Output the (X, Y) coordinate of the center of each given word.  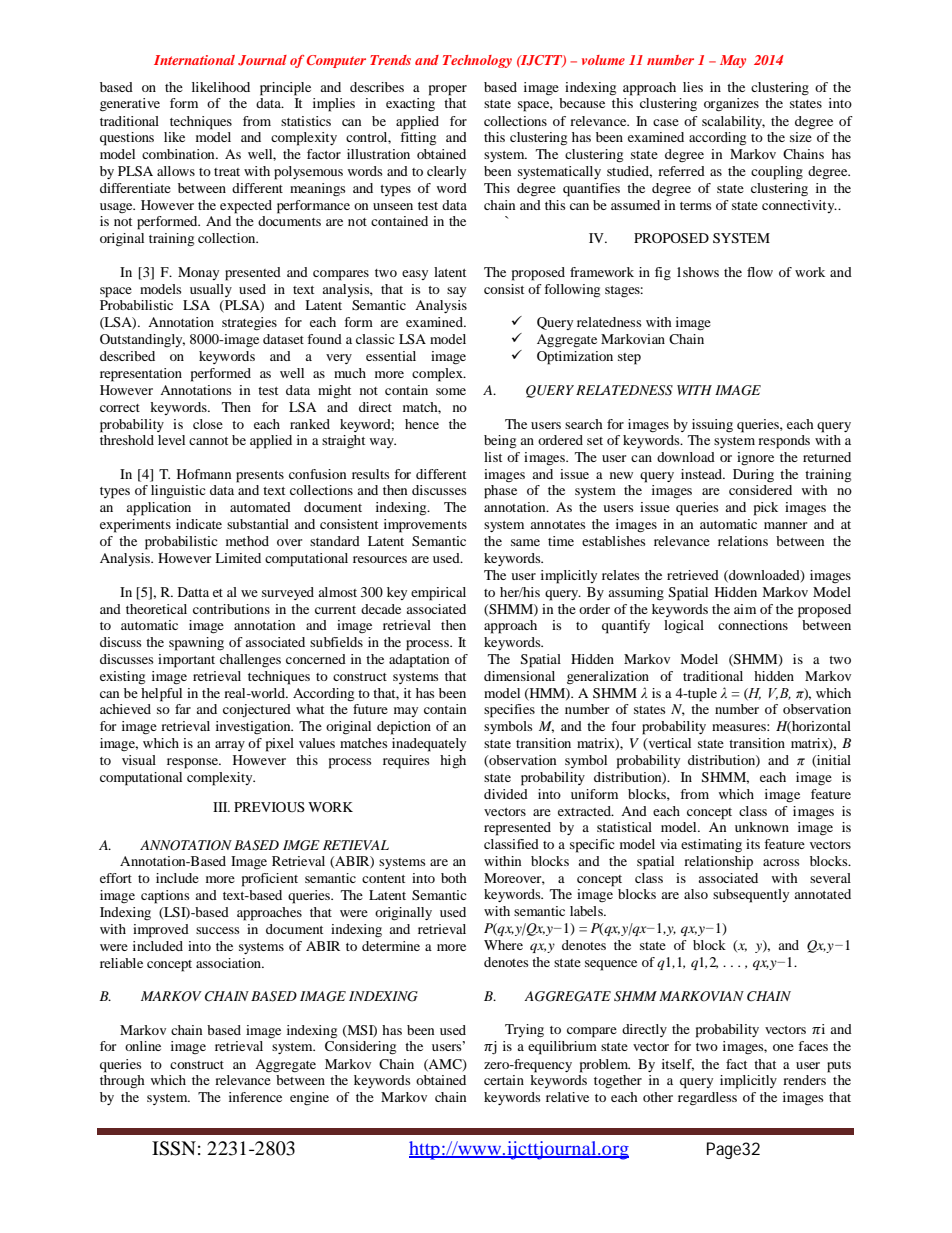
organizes (731, 105)
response (193, 763)
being (500, 442)
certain (504, 1080)
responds (784, 442)
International (194, 60)
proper (448, 90)
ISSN (174, 1148)
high (453, 762)
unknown (762, 827)
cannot (208, 441)
